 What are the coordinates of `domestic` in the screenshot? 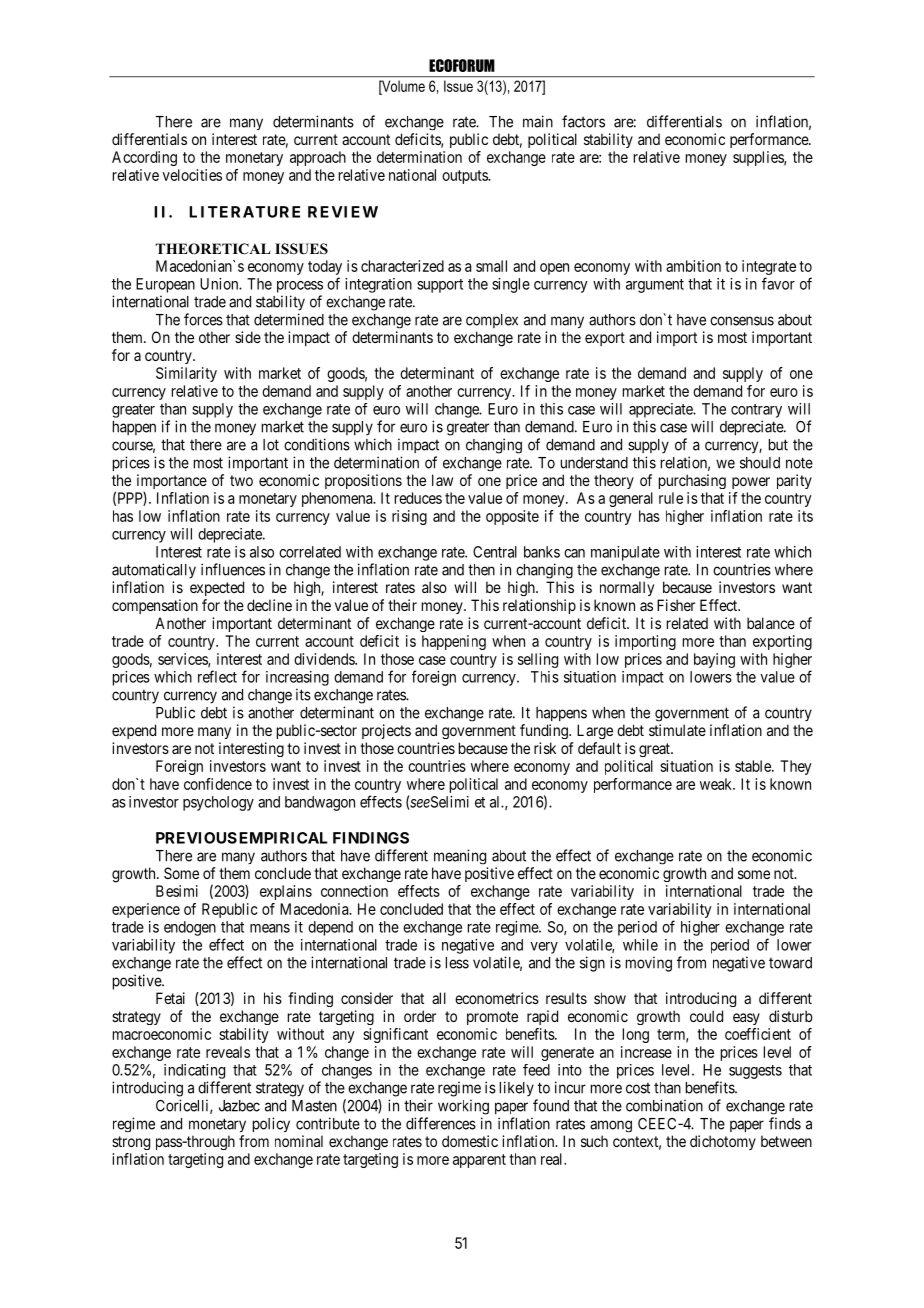 It's located at (470, 1141).
